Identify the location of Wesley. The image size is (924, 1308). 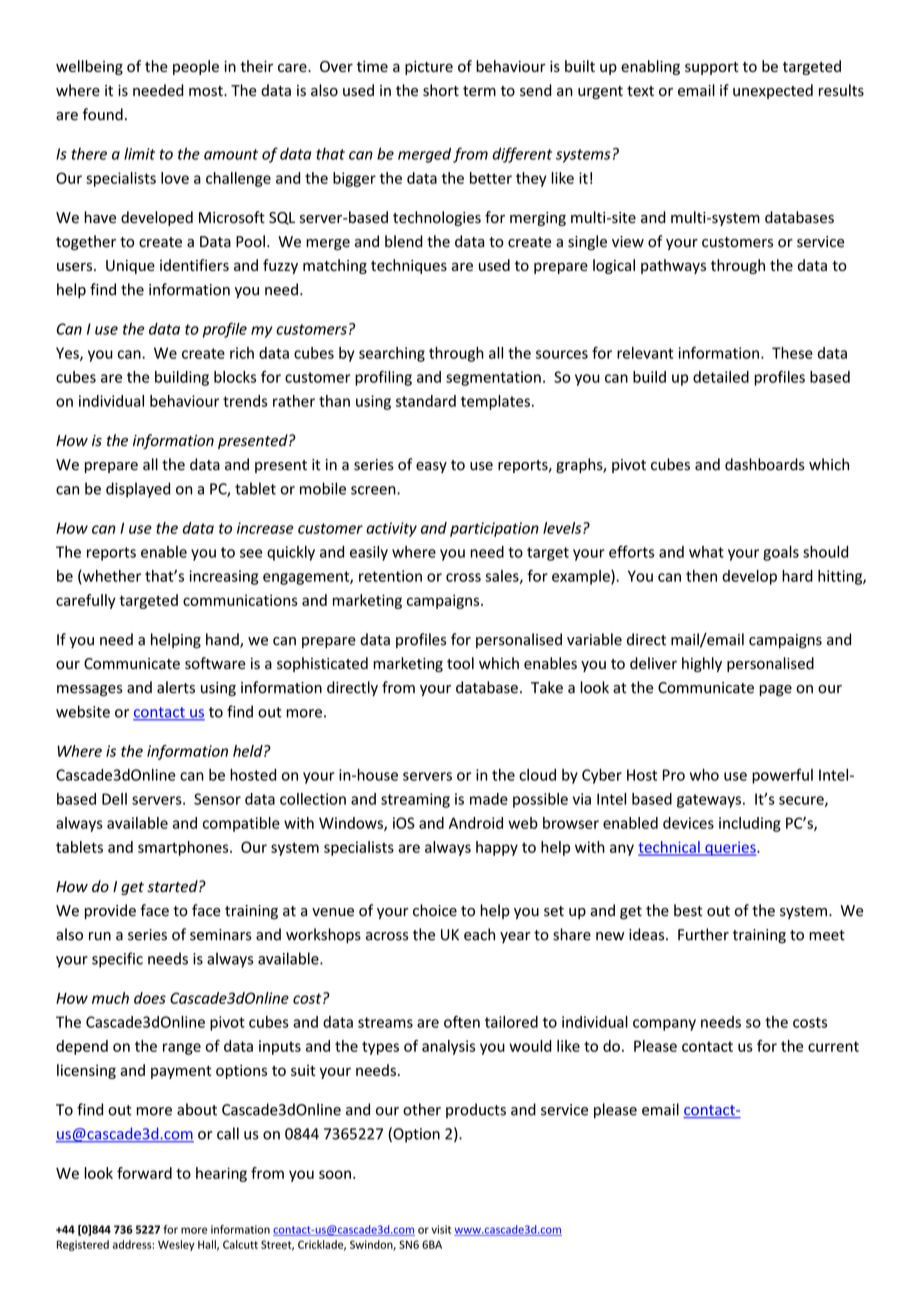
(176, 1245).
